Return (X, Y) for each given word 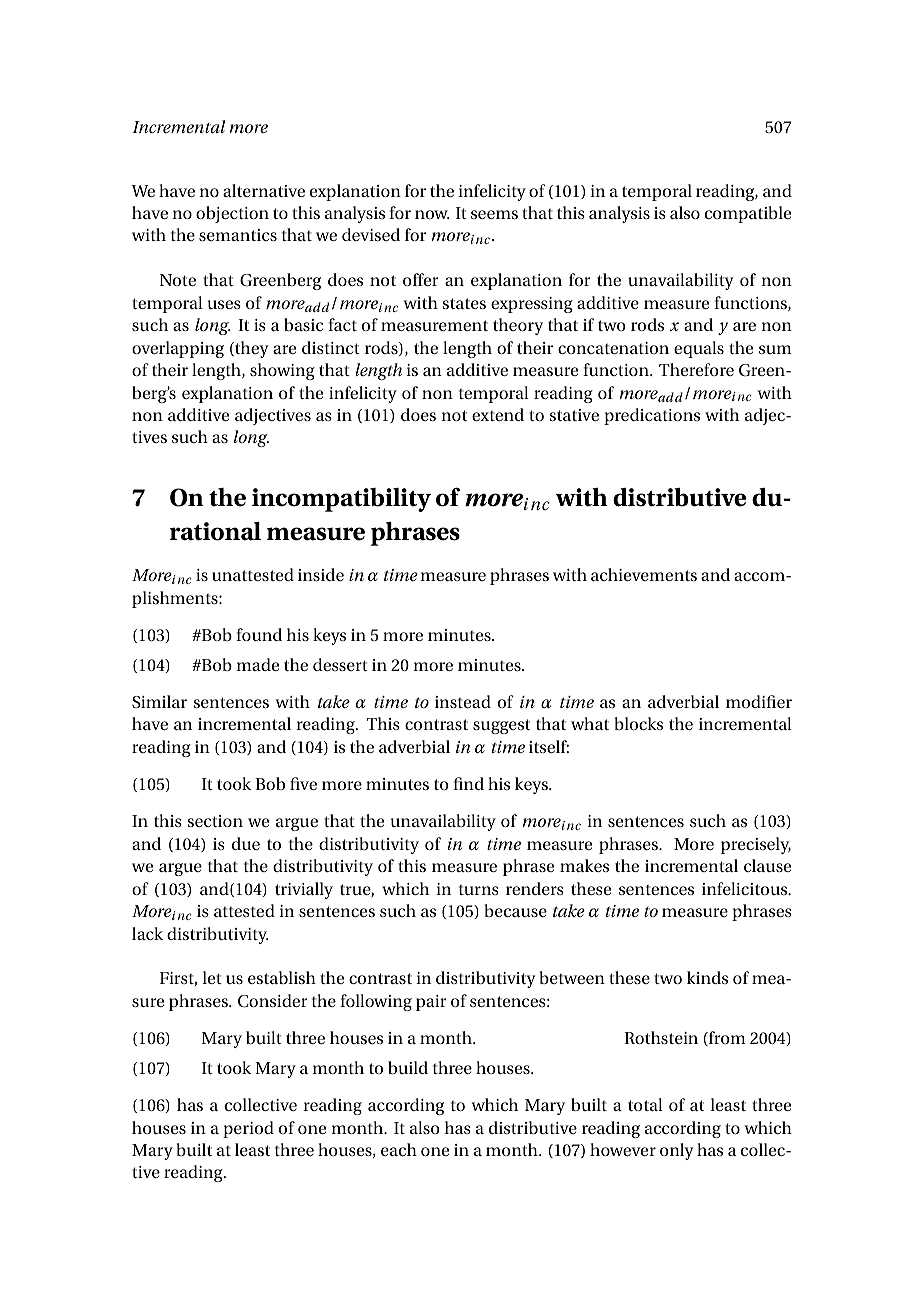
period (248, 1129)
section (215, 821)
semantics (238, 235)
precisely (756, 845)
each (399, 1149)
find (468, 783)
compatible (748, 214)
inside (321, 574)
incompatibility (341, 500)
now (432, 214)
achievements (644, 574)
